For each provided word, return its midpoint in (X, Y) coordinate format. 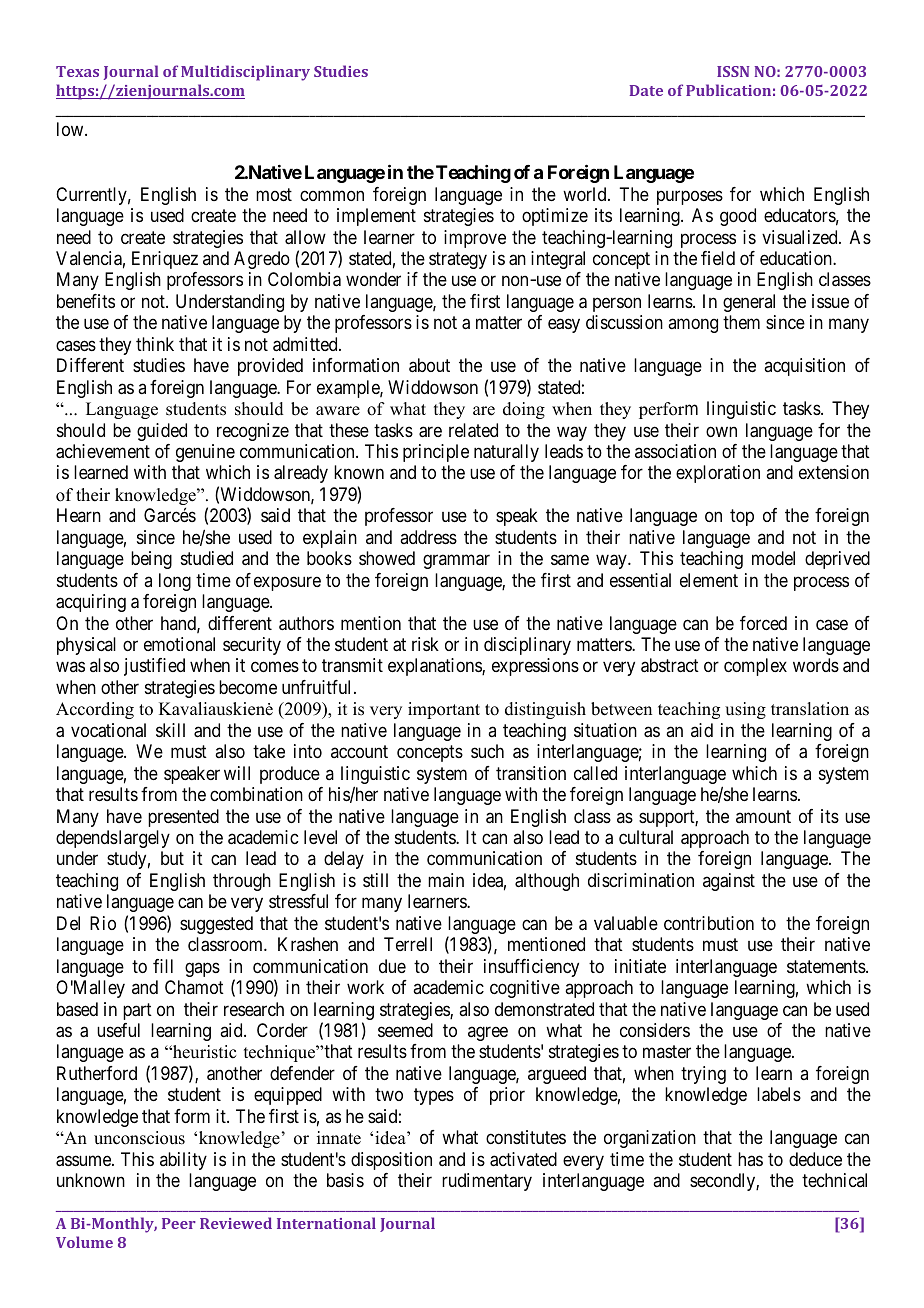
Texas (77, 71)
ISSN (733, 71)
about (429, 365)
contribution (709, 923)
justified (154, 667)
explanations (435, 667)
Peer (179, 1223)
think (155, 344)
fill (163, 966)
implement (376, 217)
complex (755, 667)
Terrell (408, 944)
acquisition (804, 367)
